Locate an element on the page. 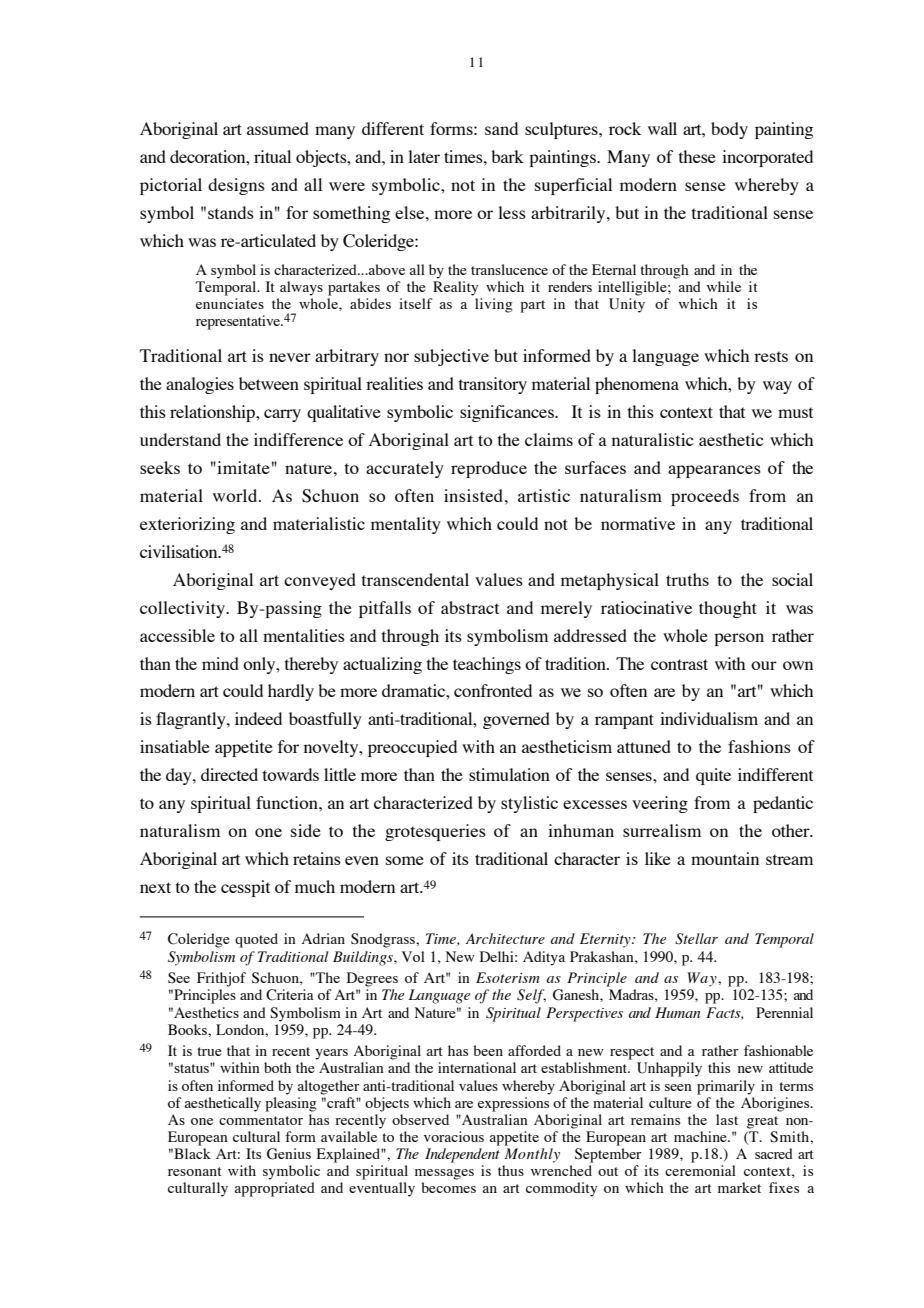 This page has height=1308, width=924. designs is located at coordinates (236, 186).
